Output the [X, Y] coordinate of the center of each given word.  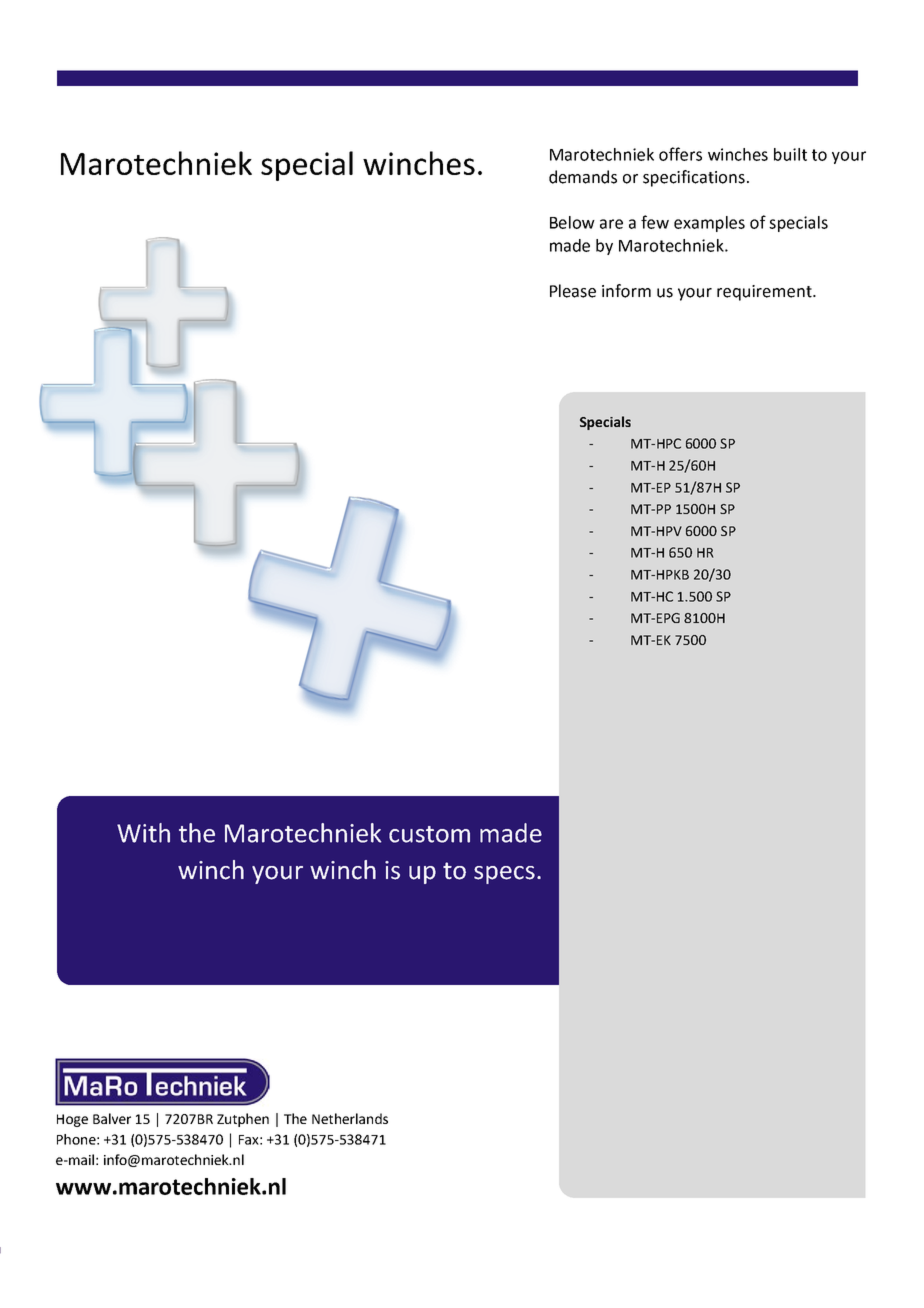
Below [572, 222]
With [143, 833]
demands [583, 177]
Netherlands [350, 1118]
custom [429, 834]
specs [504, 875]
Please [573, 291]
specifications [694, 178]
